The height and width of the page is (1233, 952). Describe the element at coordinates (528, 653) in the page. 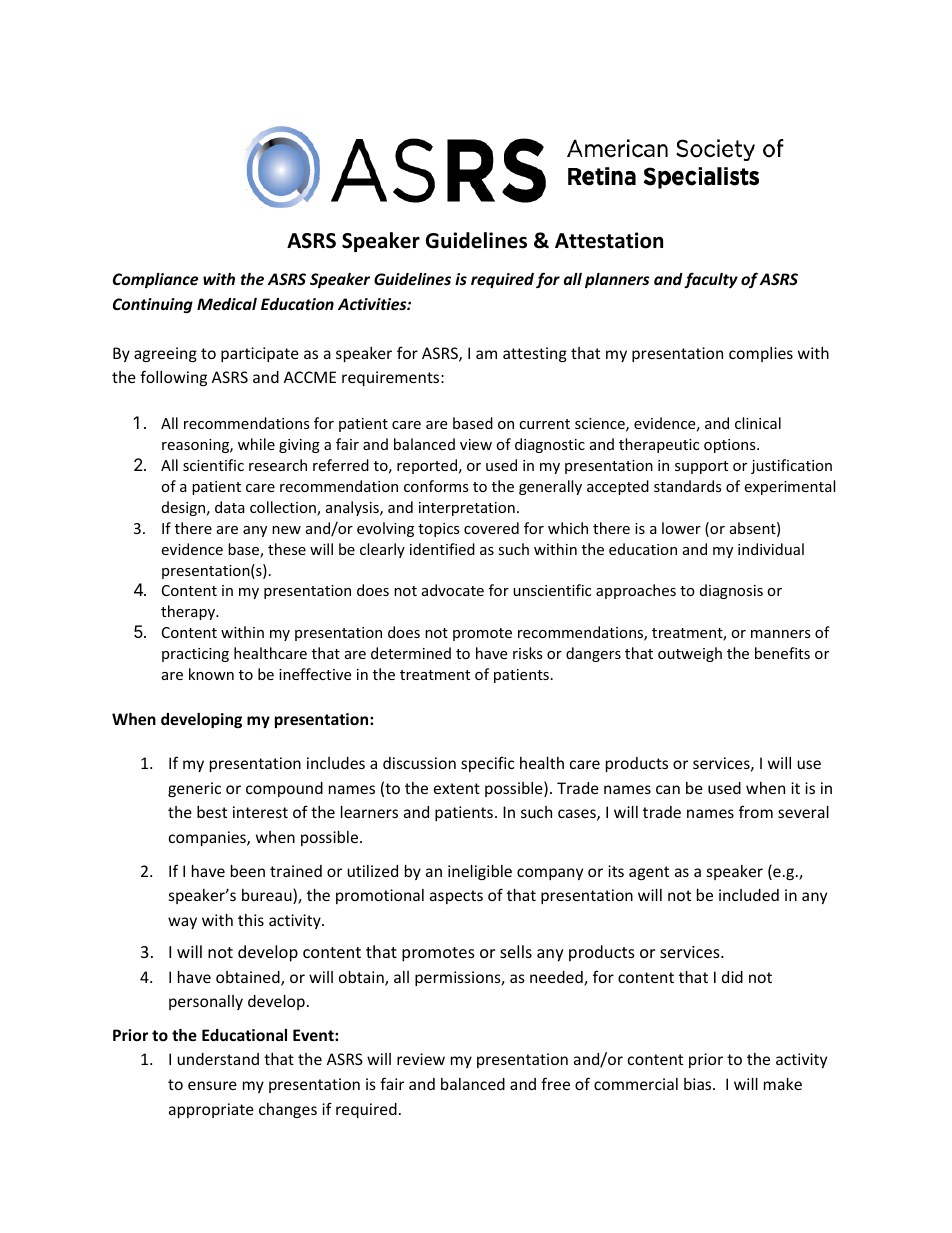

I see `risks` at that location.
